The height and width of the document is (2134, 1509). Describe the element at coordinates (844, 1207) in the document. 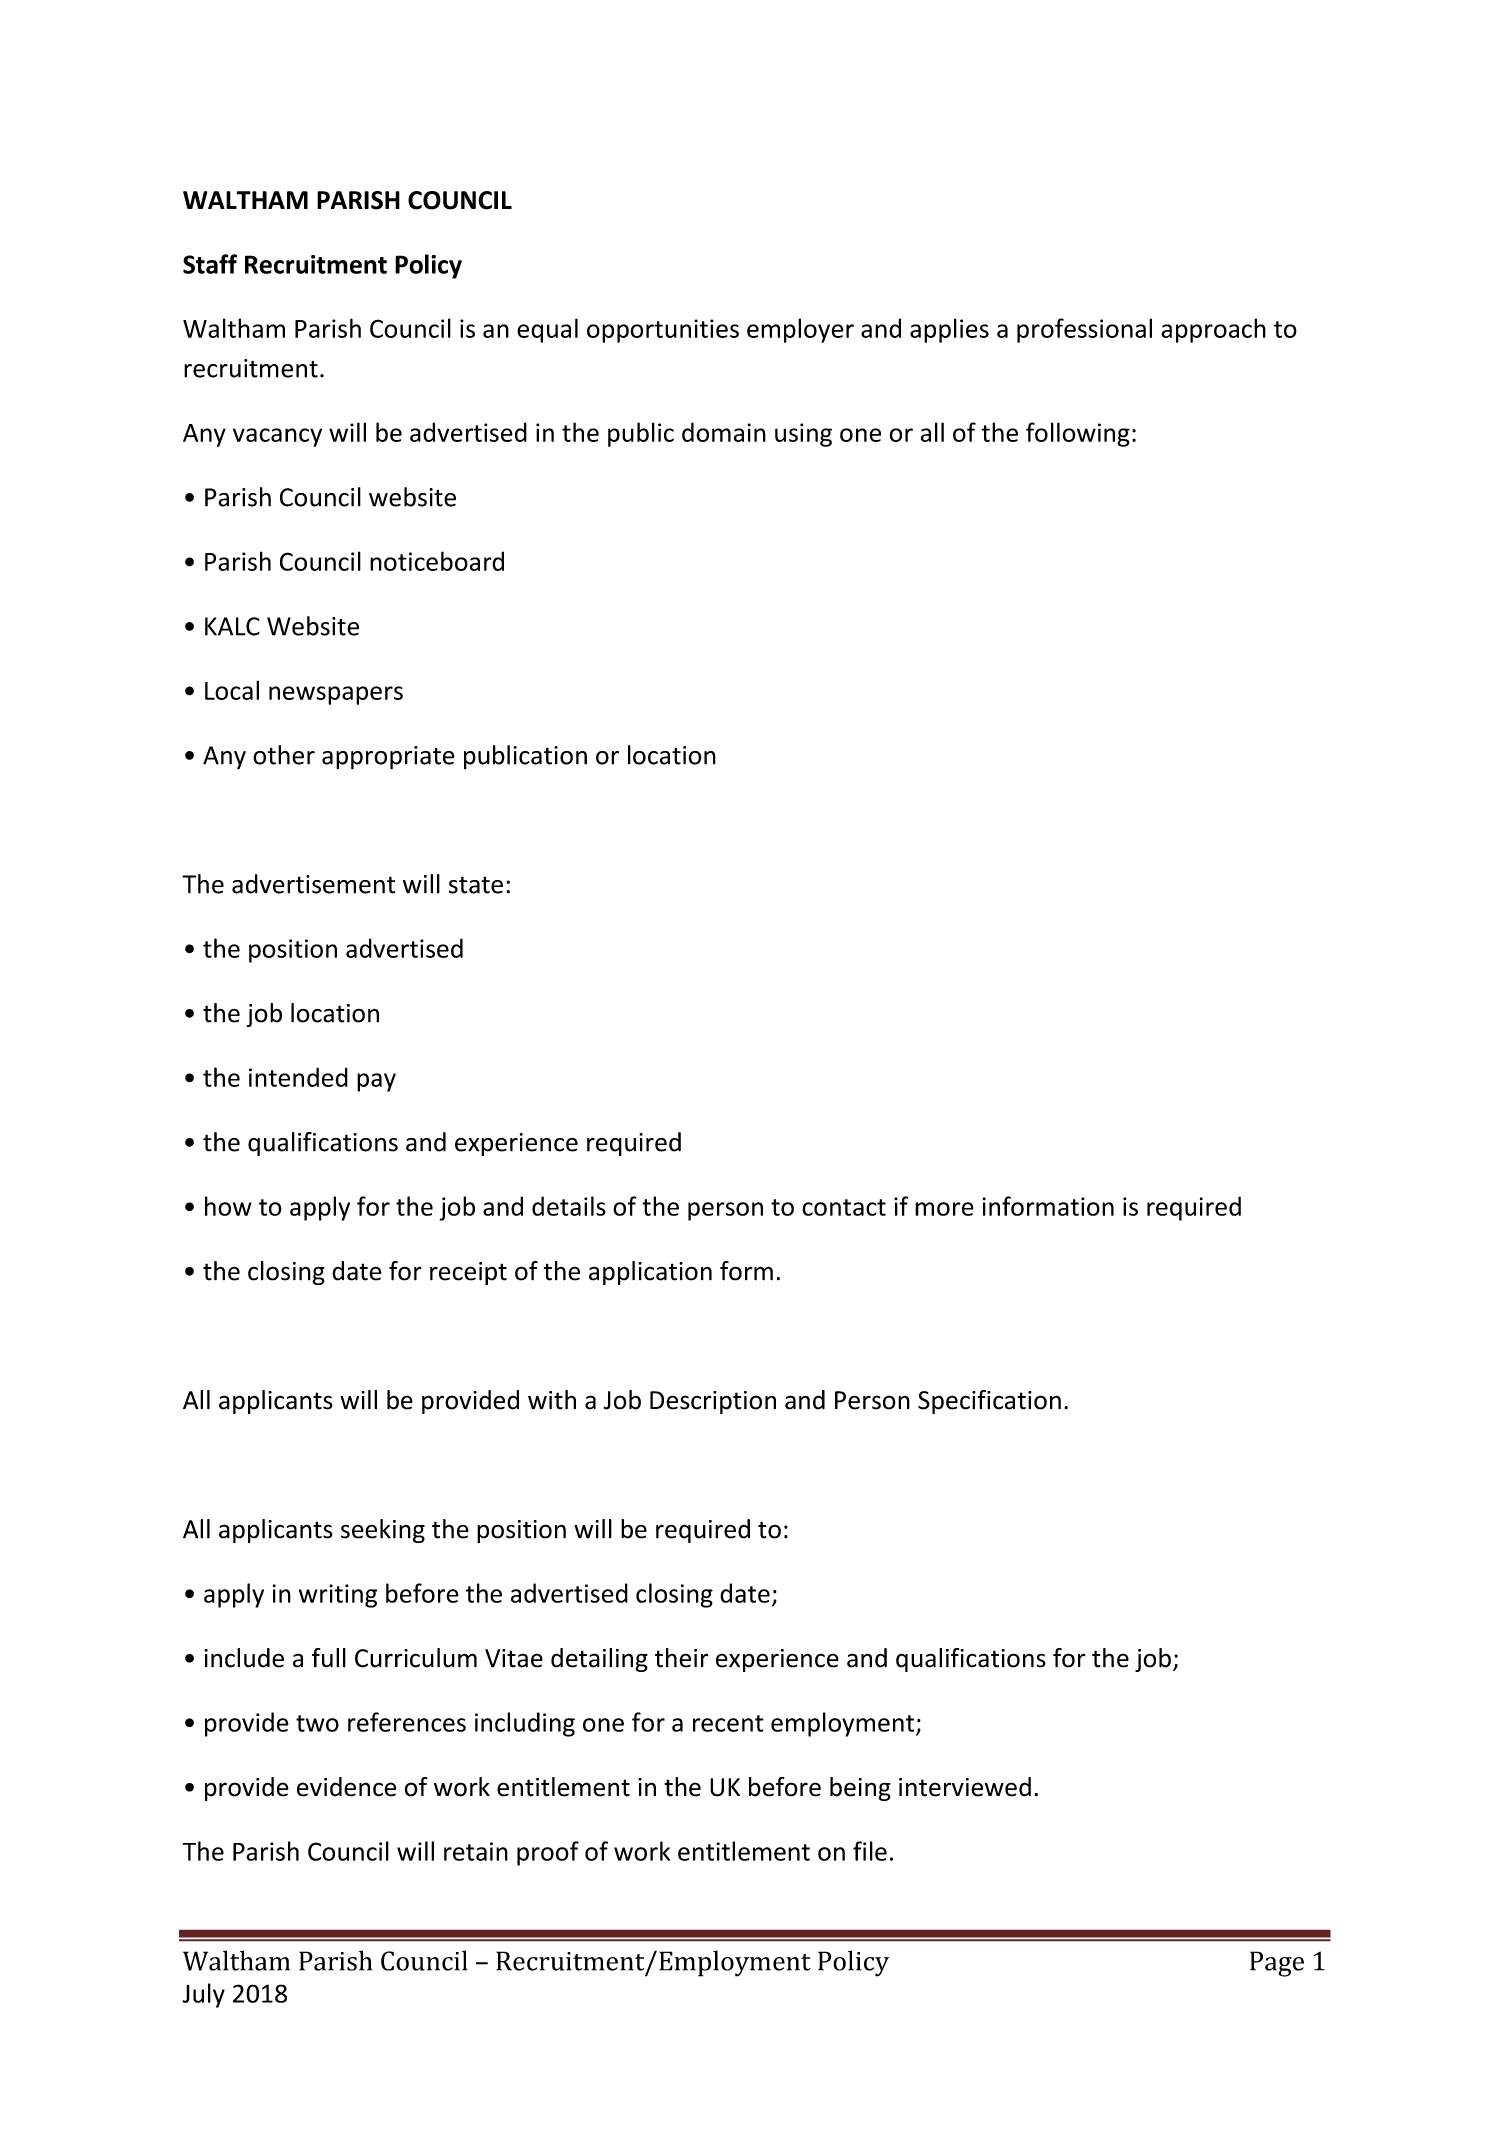

I see `contact` at that location.
